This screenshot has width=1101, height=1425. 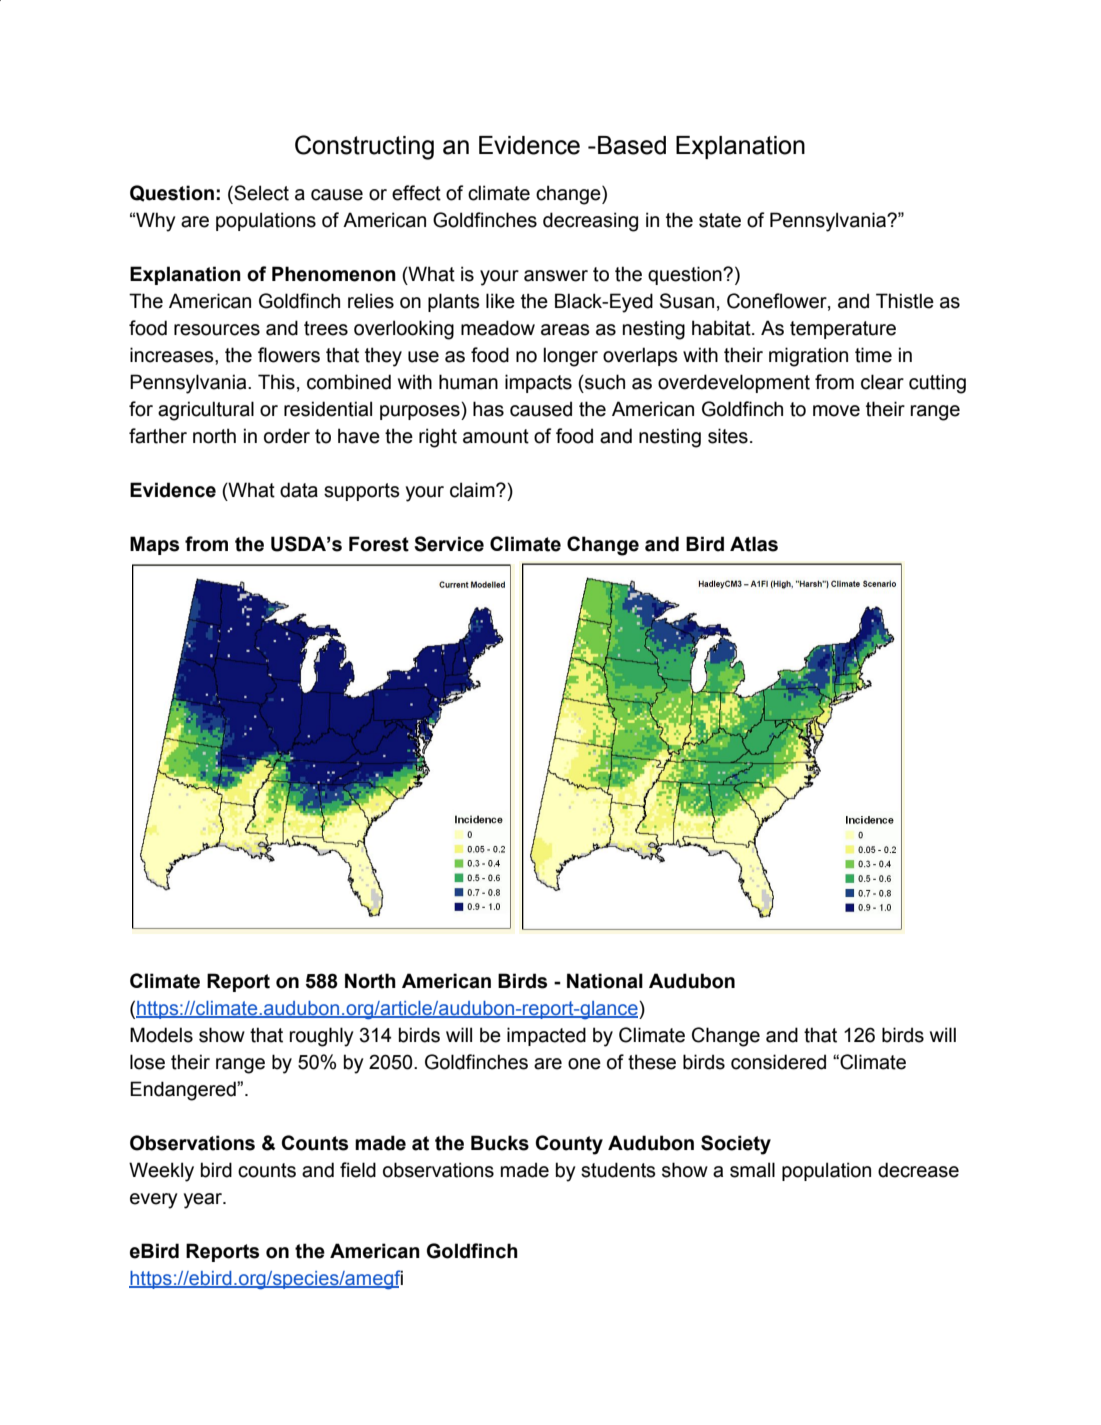 I want to click on considered, so click(x=778, y=1062).
